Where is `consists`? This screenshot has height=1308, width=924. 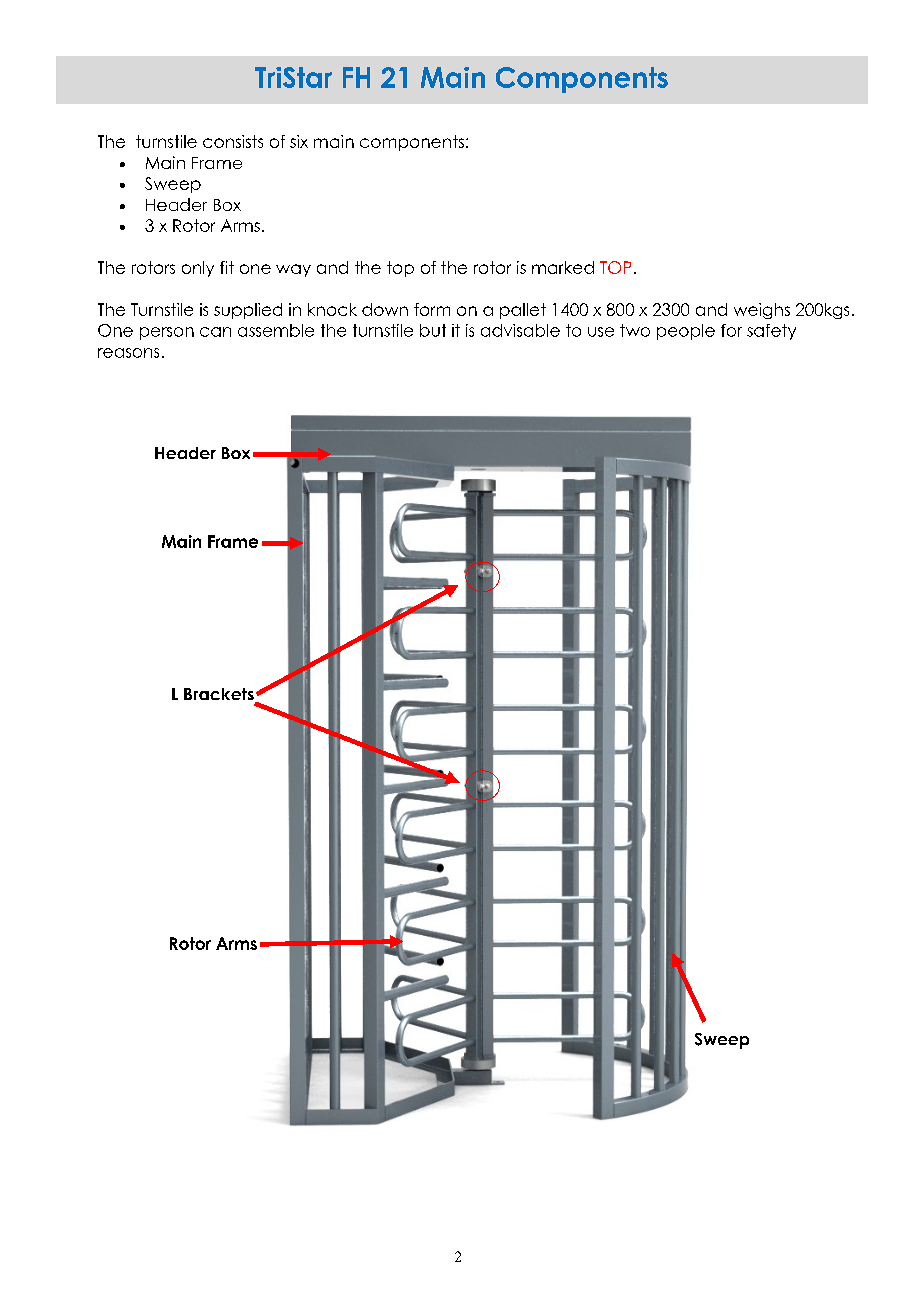
consists is located at coordinates (233, 141).
